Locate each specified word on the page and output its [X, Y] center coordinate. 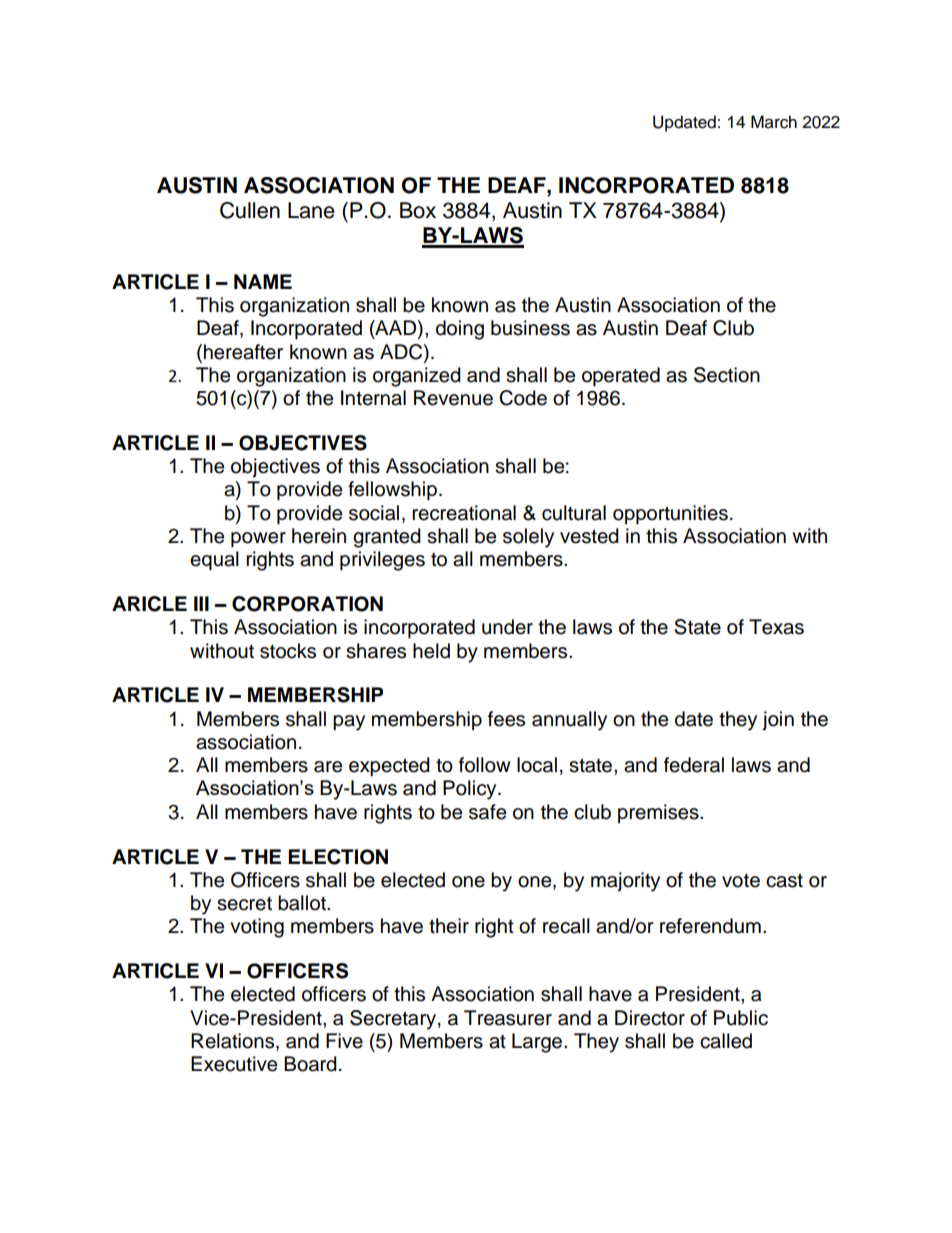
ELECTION [338, 857]
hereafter [243, 352]
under [507, 627]
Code [523, 398]
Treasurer [508, 1018]
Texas [776, 627]
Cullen [250, 210]
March [774, 122]
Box [418, 210]
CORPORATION [307, 604]
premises [659, 813]
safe [487, 812]
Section [727, 375]
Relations [234, 1042]
